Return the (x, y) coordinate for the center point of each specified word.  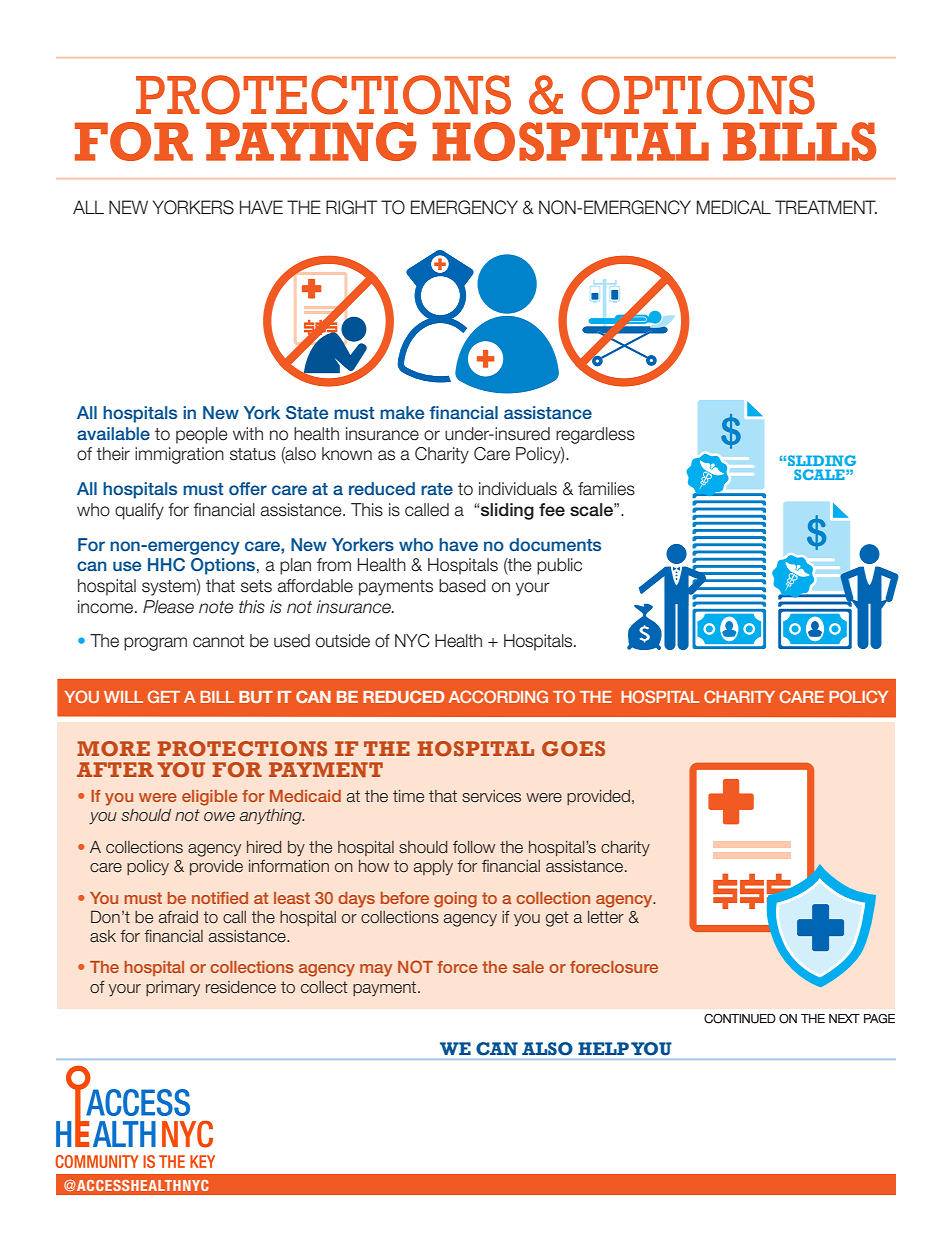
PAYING (311, 141)
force (457, 967)
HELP (603, 1048)
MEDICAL (734, 207)
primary (173, 988)
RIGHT (351, 207)
